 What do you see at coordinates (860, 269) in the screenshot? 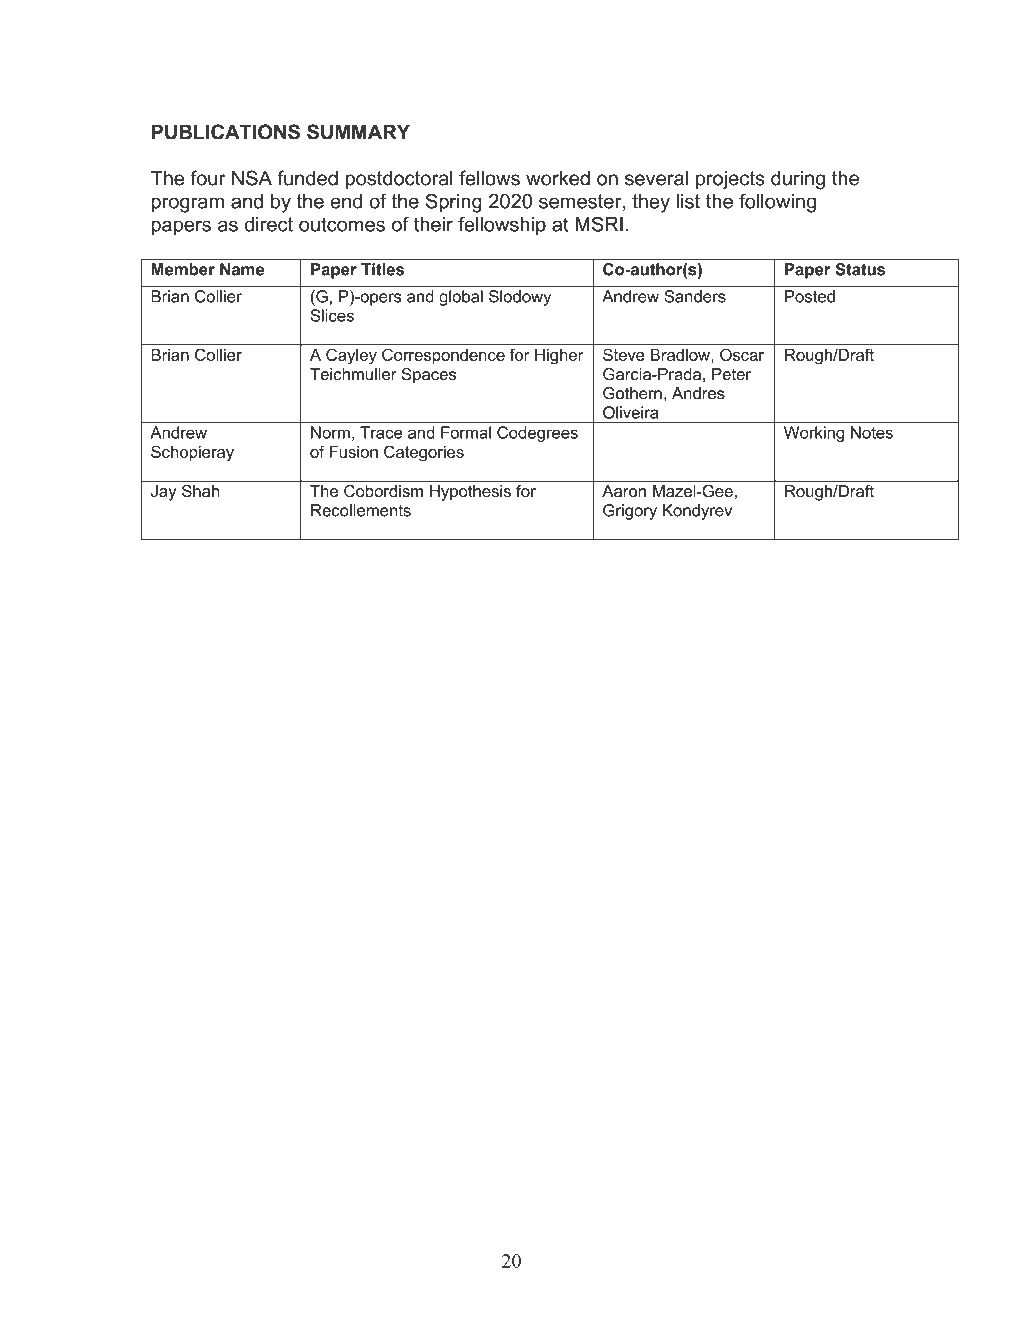
I see `Status` at bounding box center [860, 269].
